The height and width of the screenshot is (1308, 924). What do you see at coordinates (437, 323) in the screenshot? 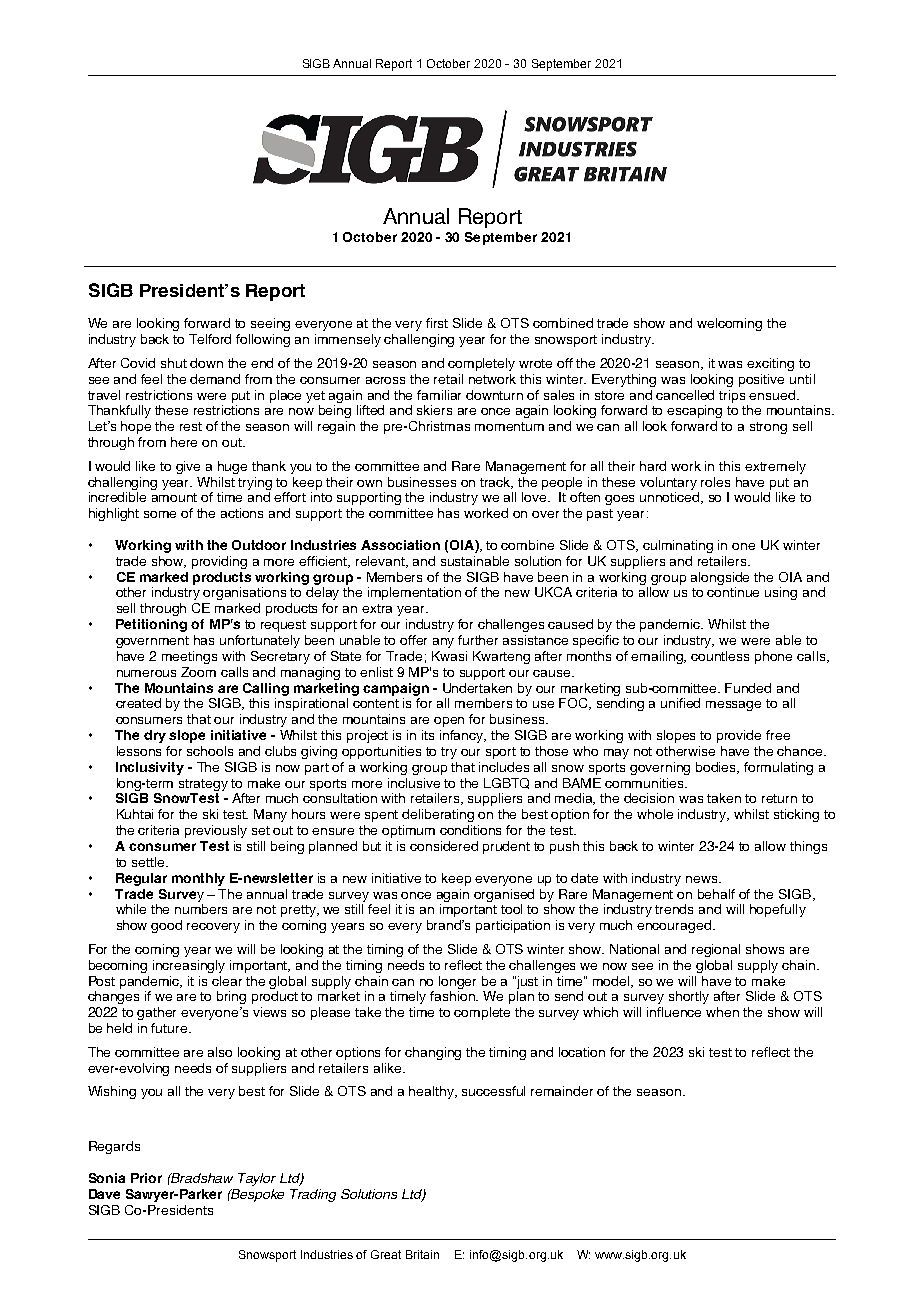
I see `first` at bounding box center [437, 323].
